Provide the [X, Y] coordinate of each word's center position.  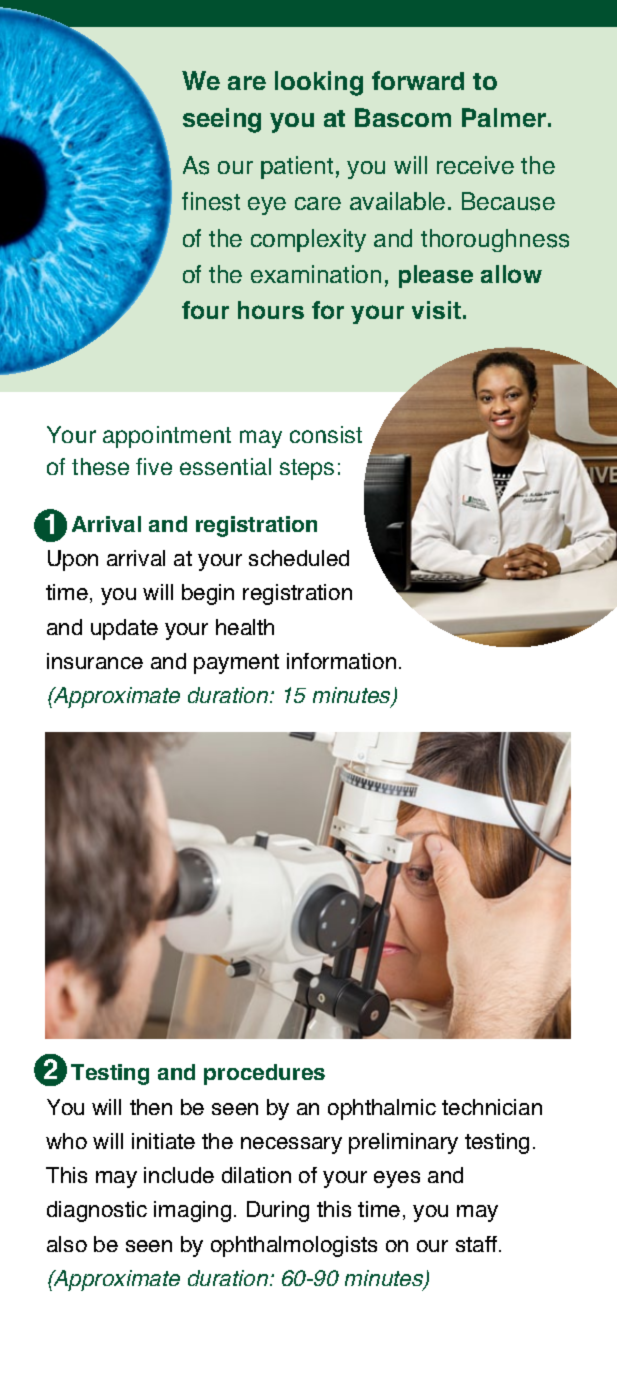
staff [478, 1244]
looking [319, 83]
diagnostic [97, 1211]
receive [475, 165]
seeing [222, 120]
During [278, 1211]
